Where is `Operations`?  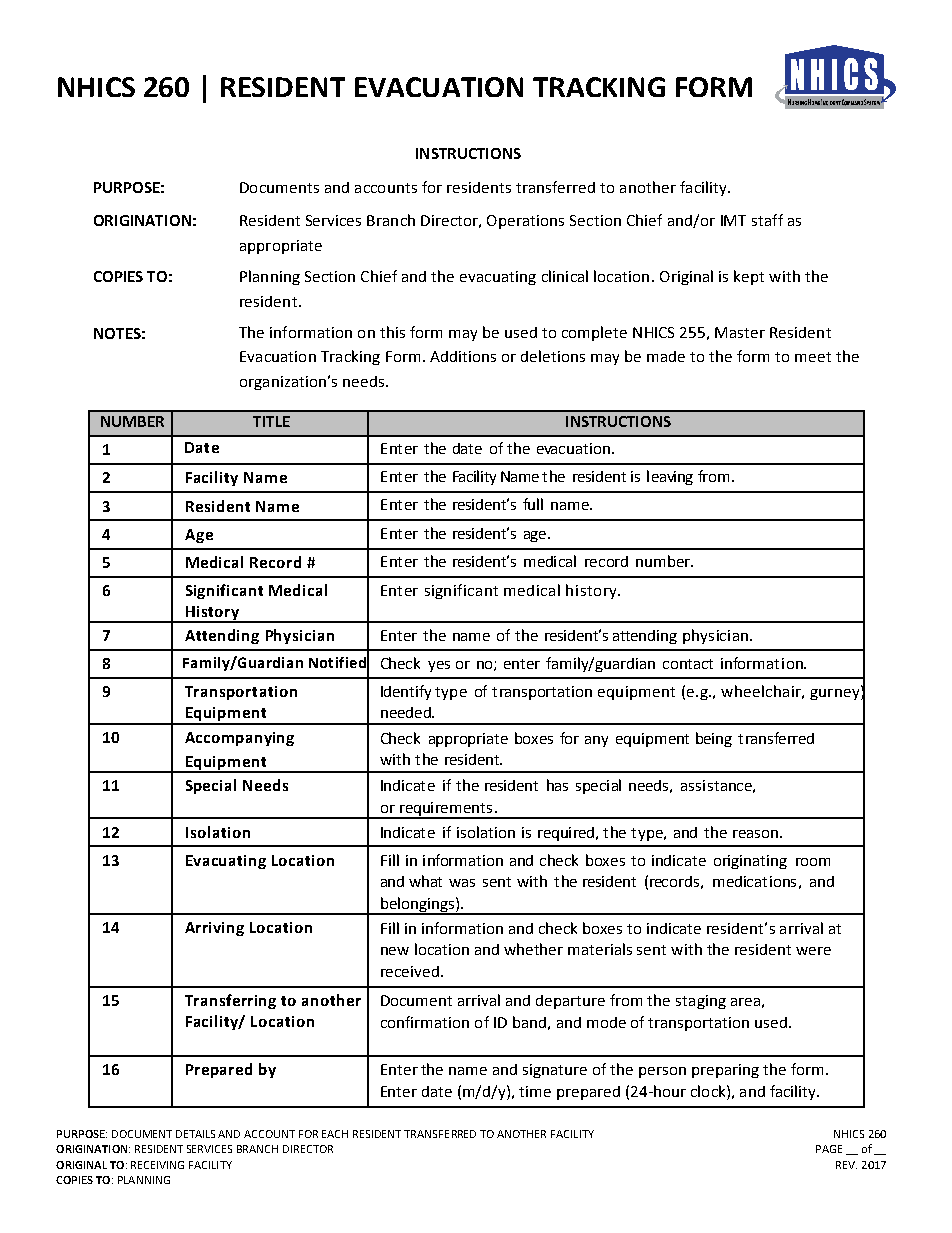 Operations is located at coordinates (525, 222).
